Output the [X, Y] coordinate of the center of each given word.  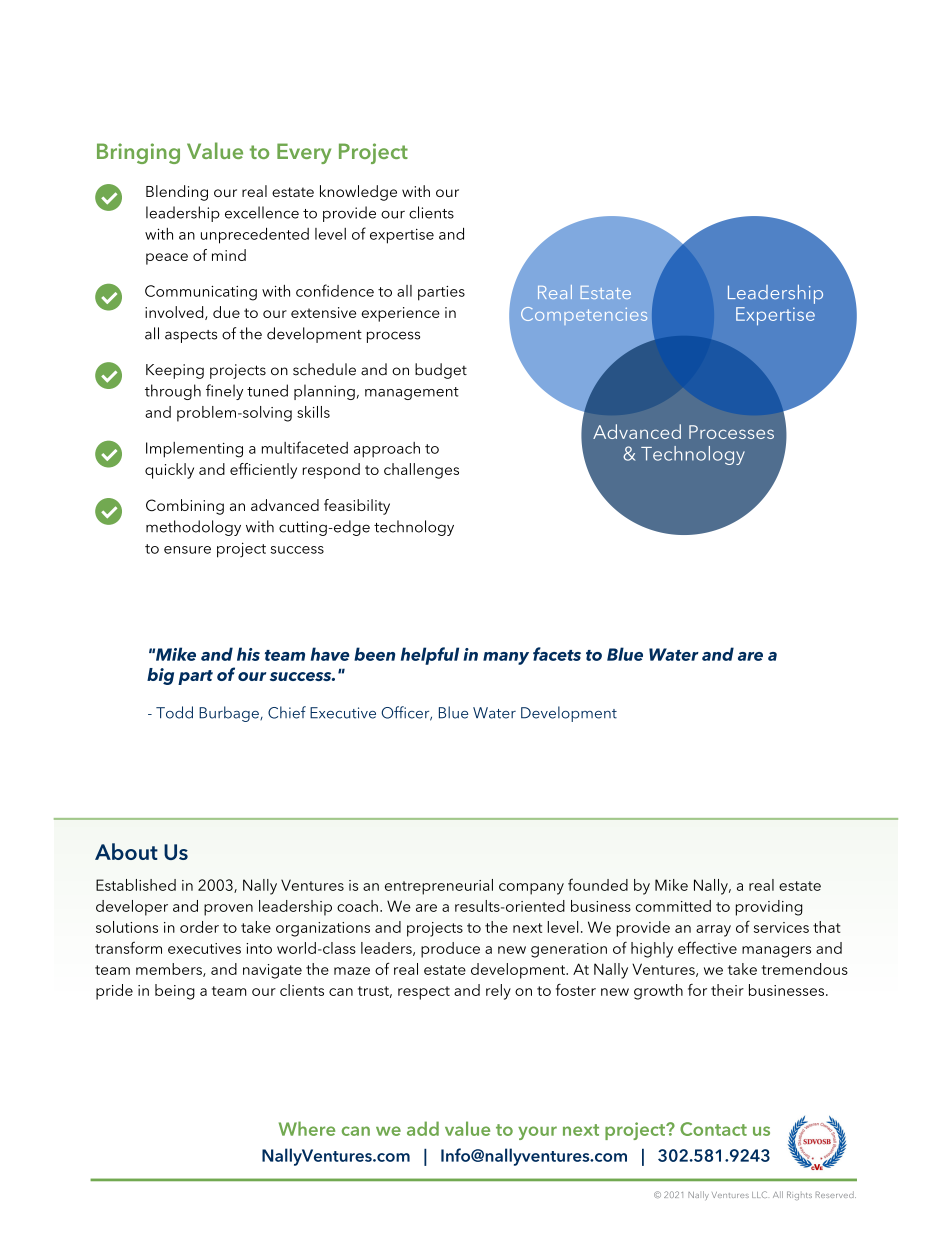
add [423, 1128]
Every [304, 153]
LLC [759, 1194]
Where [307, 1128]
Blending [177, 193]
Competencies [584, 316]
